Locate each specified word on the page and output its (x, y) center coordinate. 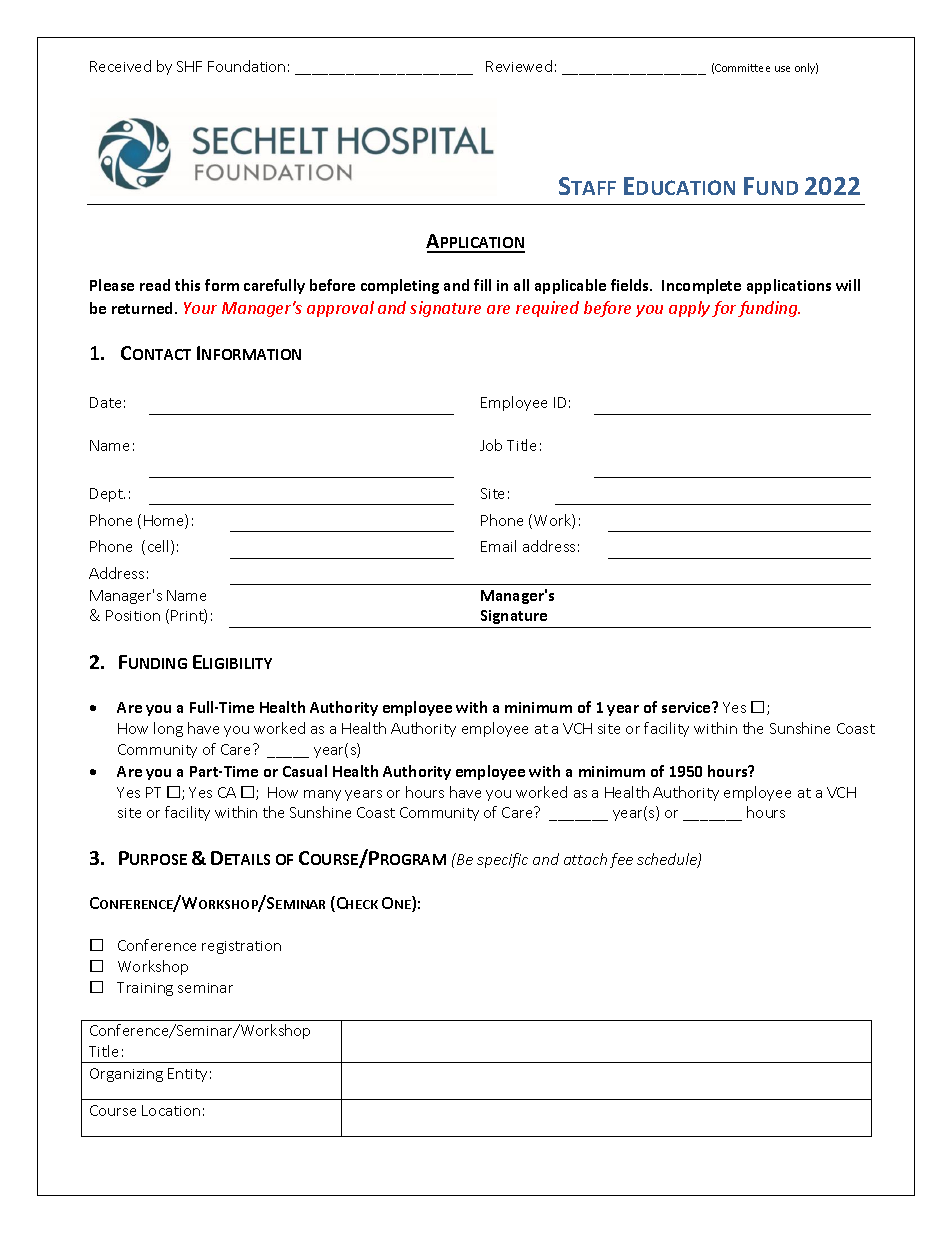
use (782, 69)
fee (621, 860)
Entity (187, 1075)
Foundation (246, 66)
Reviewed (519, 66)
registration (241, 947)
